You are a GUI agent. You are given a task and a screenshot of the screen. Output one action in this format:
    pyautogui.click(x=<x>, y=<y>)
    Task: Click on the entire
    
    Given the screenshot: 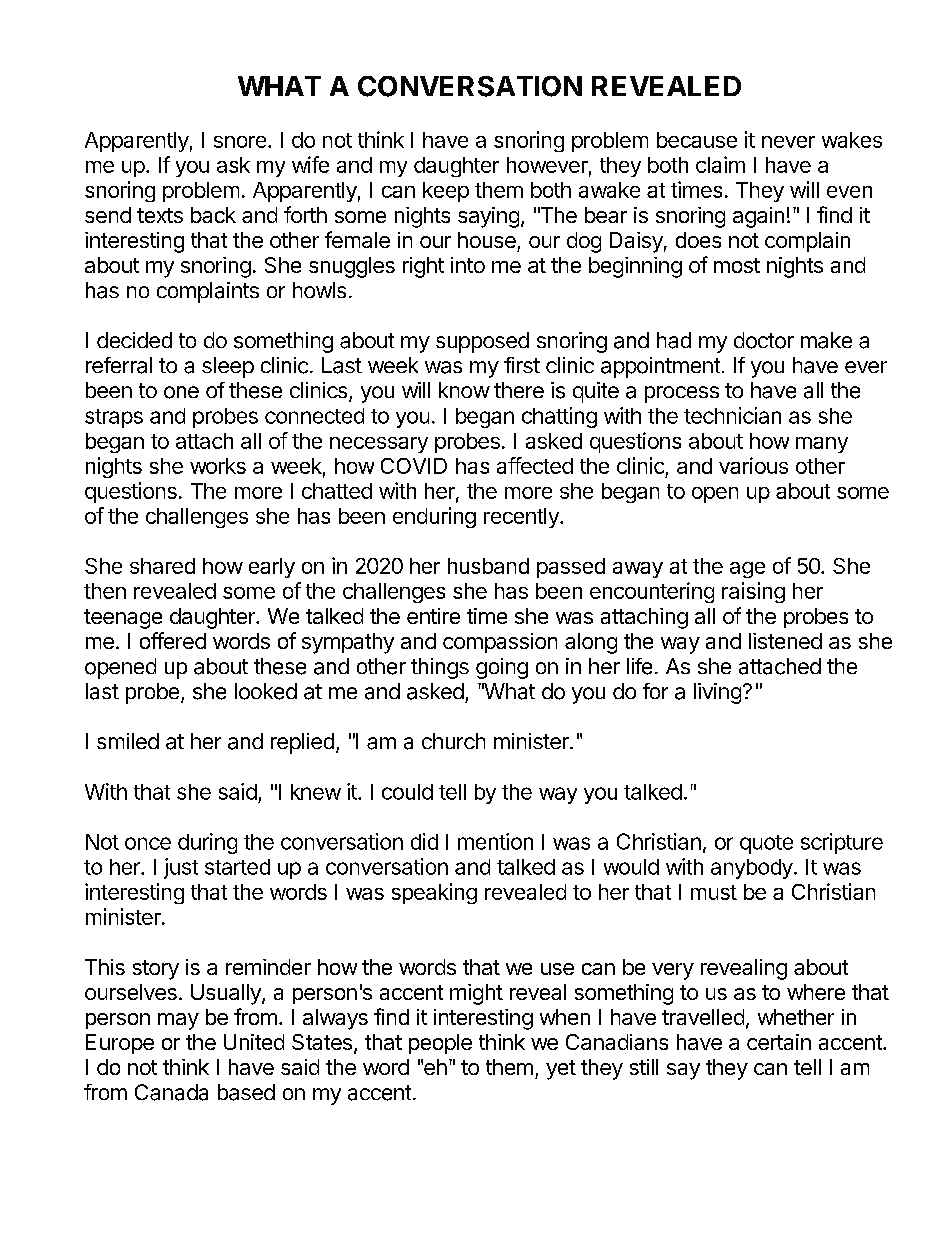 What is the action you would take?
    pyautogui.click(x=433, y=616)
